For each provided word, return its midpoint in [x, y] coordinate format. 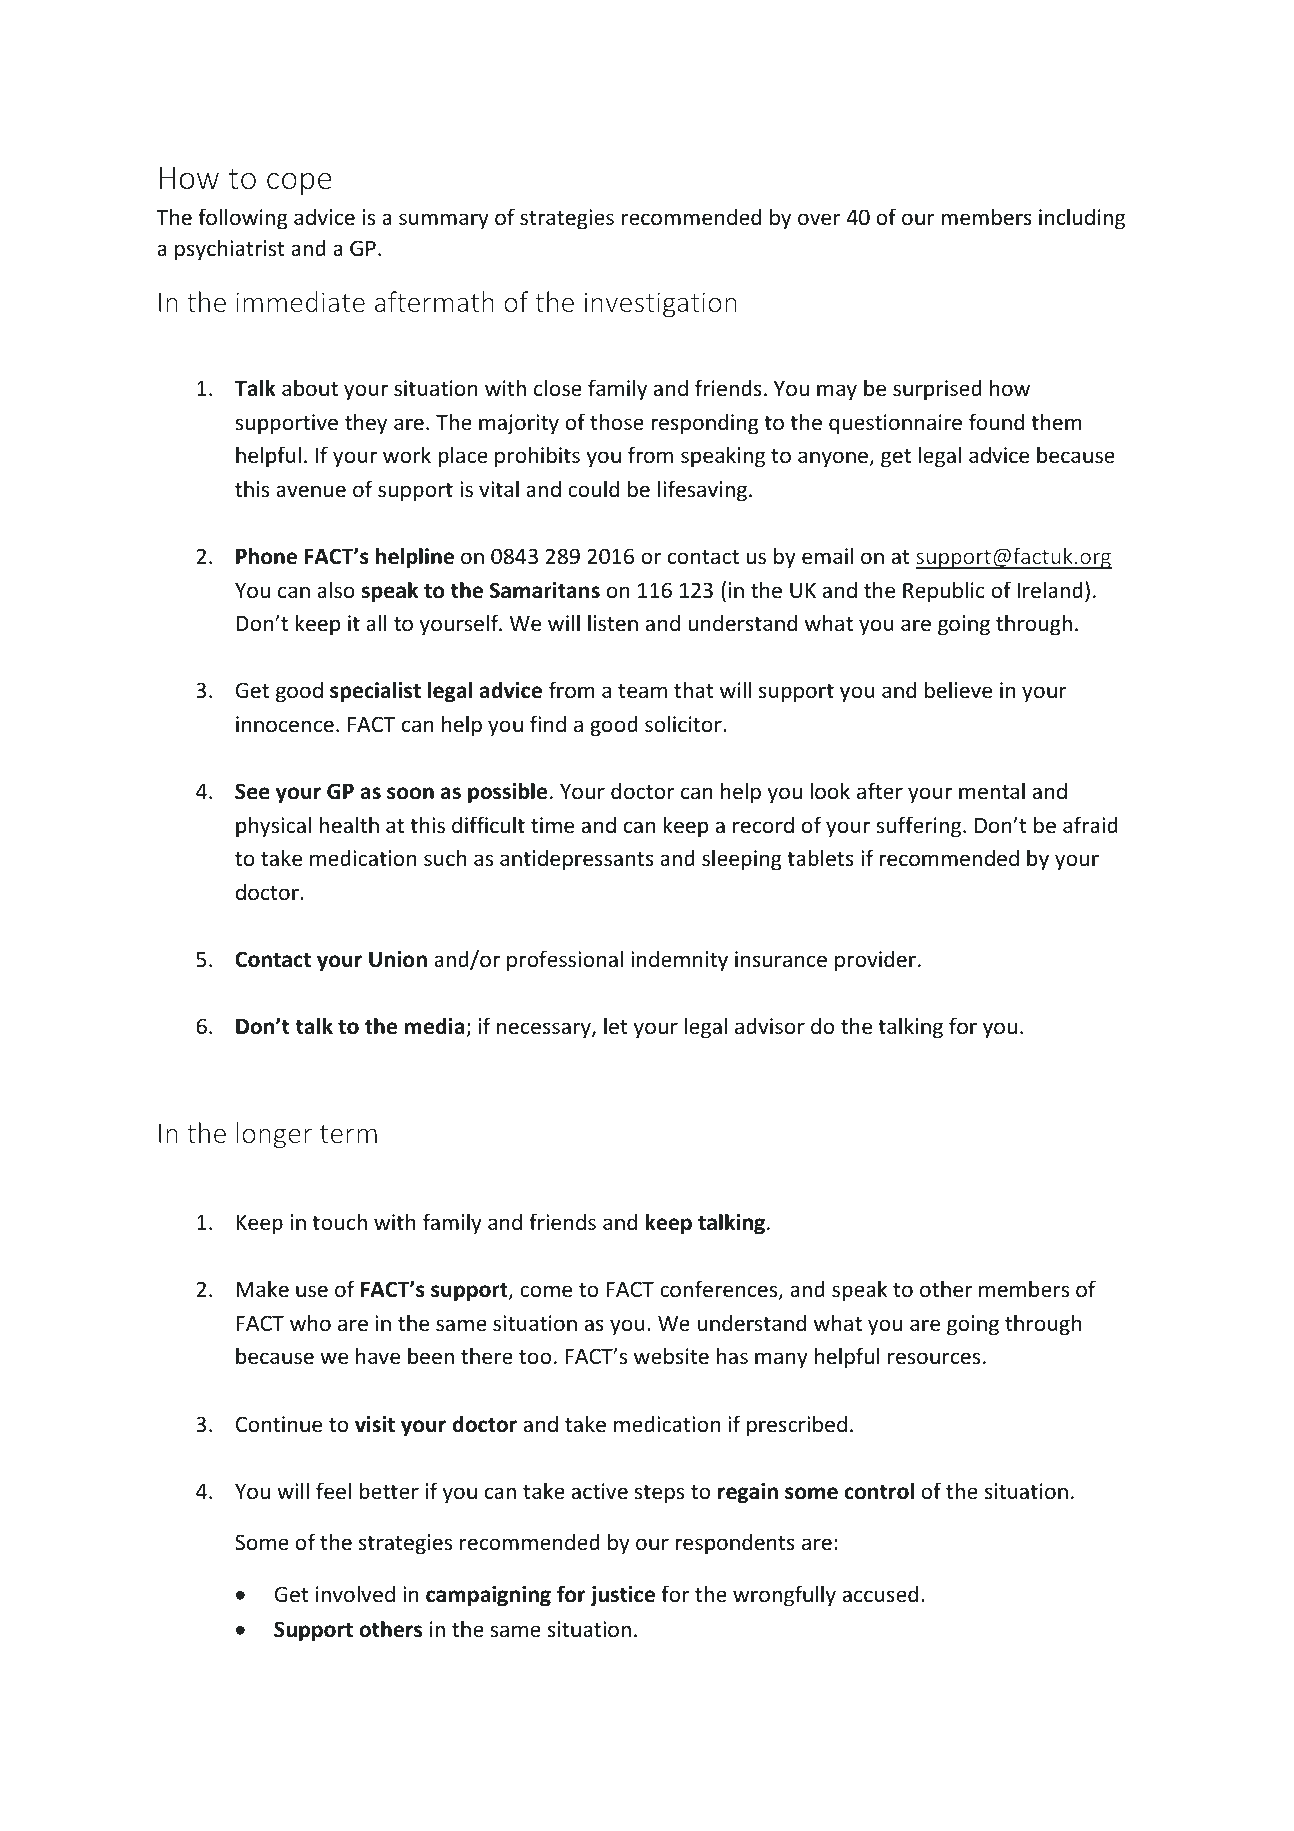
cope [299, 184]
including [1082, 219]
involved [355, 1594]
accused [880, 1594]
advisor [770, 1026]
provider [875, 961]
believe [958, 690]
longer [274, 1135]
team [642, 691]
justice [622, 1596]
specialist [375, 692]
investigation [661, 305]
